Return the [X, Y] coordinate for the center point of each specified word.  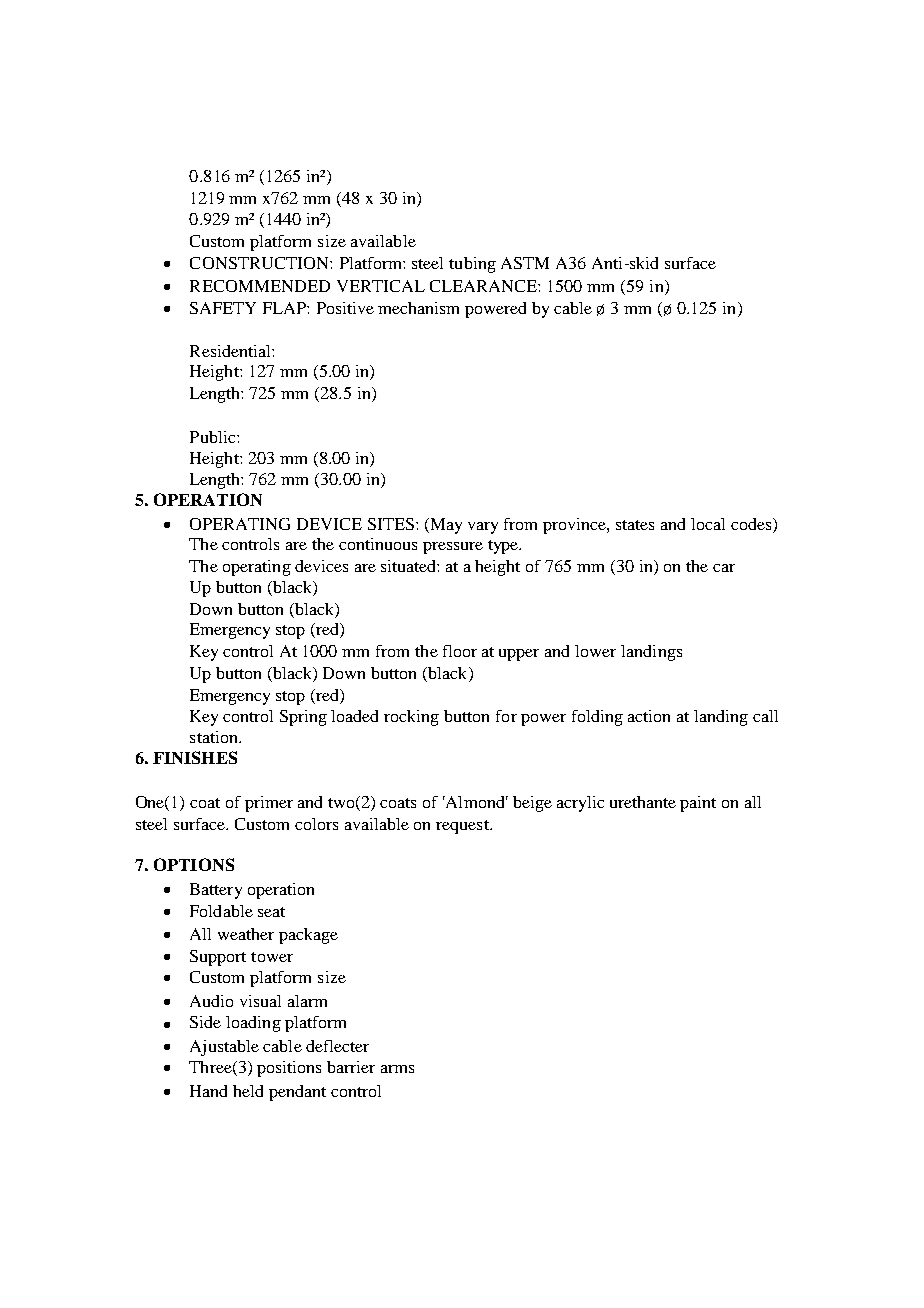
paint [698, 804]
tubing [472, 265]
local [708, 524]
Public [214, 437]
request [463, 827]
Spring [303, 718]
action [649, 716]
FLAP [285, 308]
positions [289, 1069]
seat [271, 912]
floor [460, 651]
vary [483, 528]
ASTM [525, 263]
